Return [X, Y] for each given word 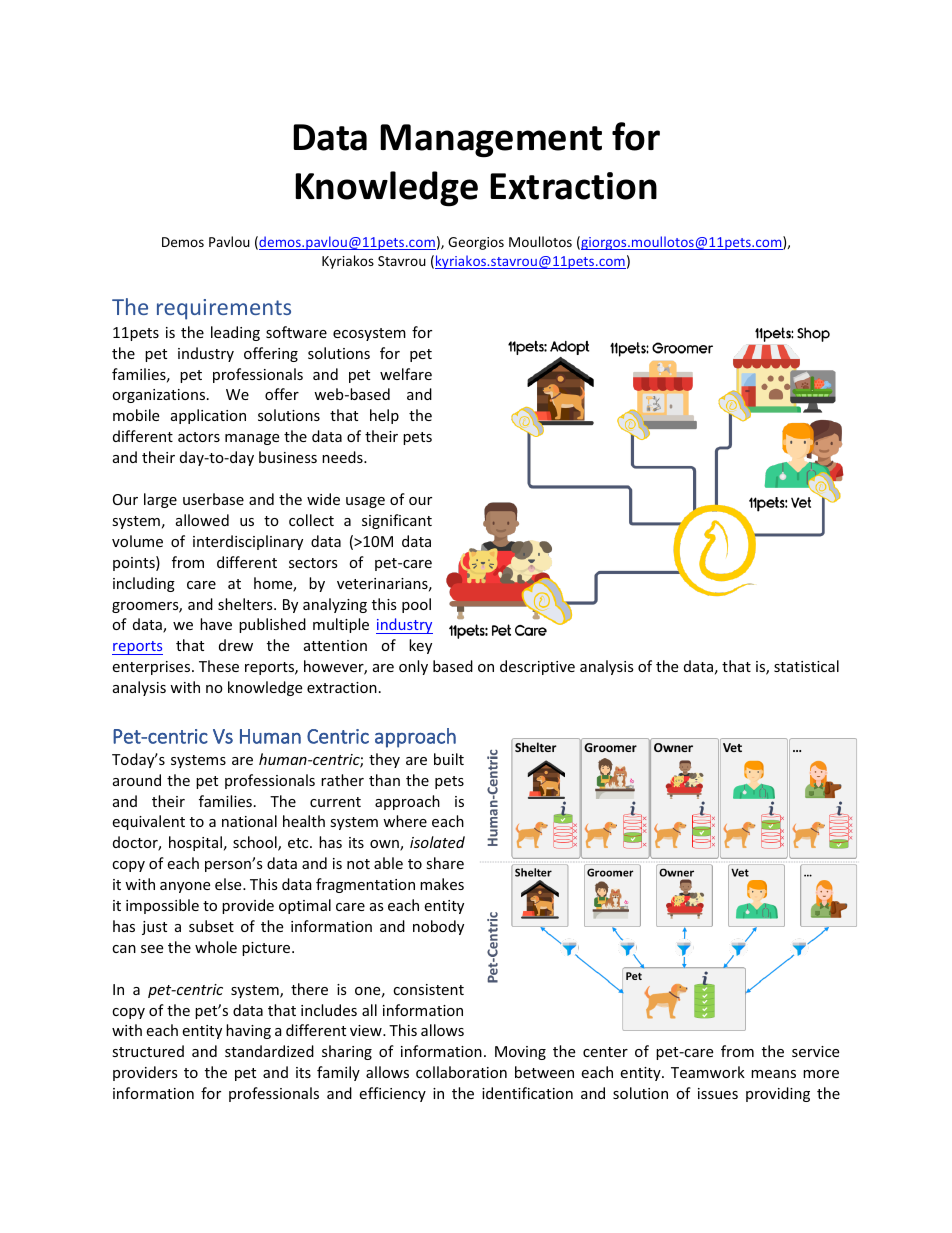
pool [416, 605]
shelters [246, 604]
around [137, 780]
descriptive [537, 667]
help [384, 416]
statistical [806, 666]
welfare [406, 374]
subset [211, 926]
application [208, 416]
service [815, 1051]
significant [397, 521]
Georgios [476, 243]
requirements [224, 309]
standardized [269, 1051]
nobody [438, 927]
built [449, 759]
